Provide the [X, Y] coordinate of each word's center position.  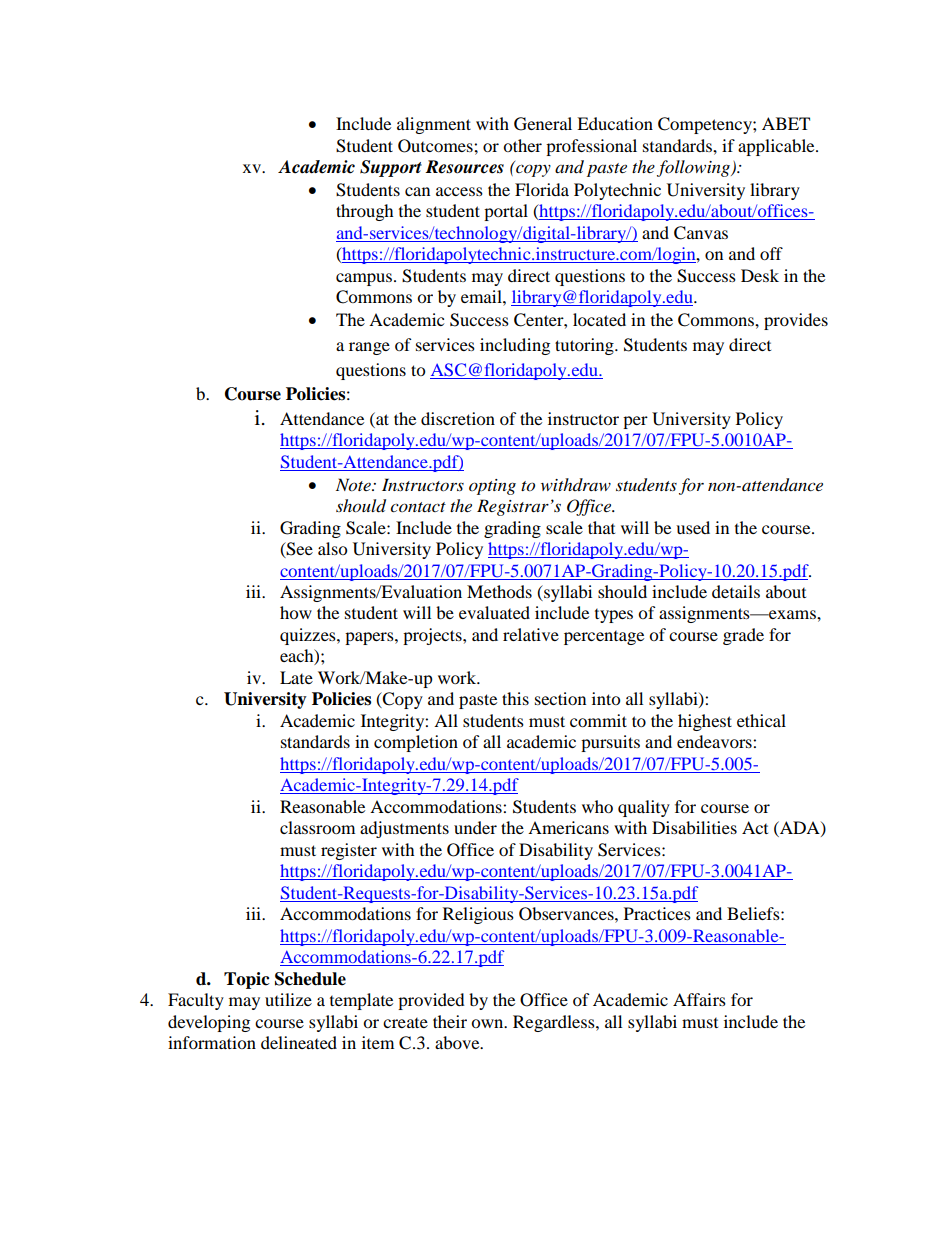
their [450, 1021]
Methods [499, 591]
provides [796, 321]
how [296, 612]
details [736, 591]
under [475, 827]
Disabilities [694, 827]
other [522, 145]
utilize [288, 999]
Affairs [699, 999]
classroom [317, 827]
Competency [706, 125]
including [515, 346]
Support [391, 168]
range [369, 348]
